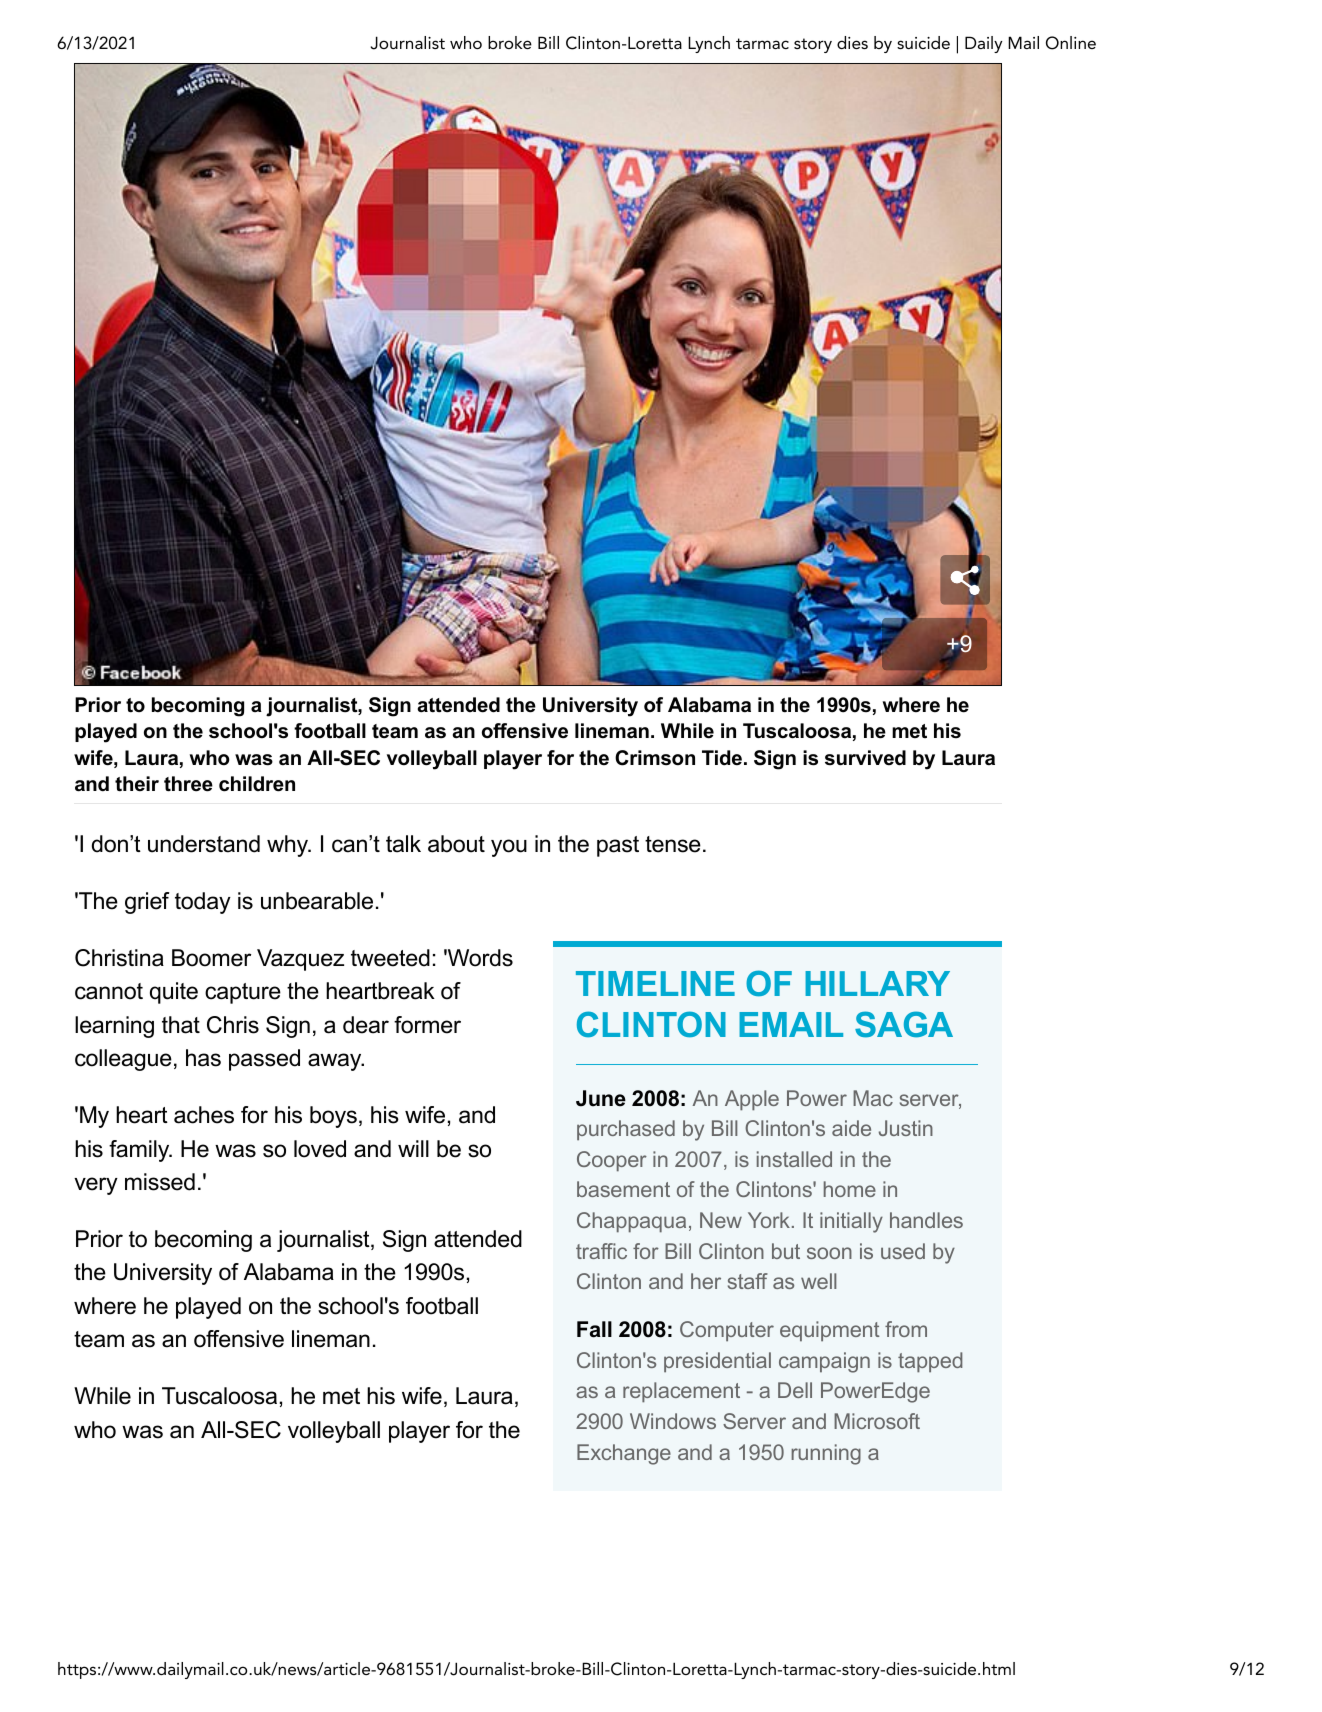  What do you see at coordinates (655, 983) in the screenshot?
I see `TIMELINE` at bounding box center [655, 983].
